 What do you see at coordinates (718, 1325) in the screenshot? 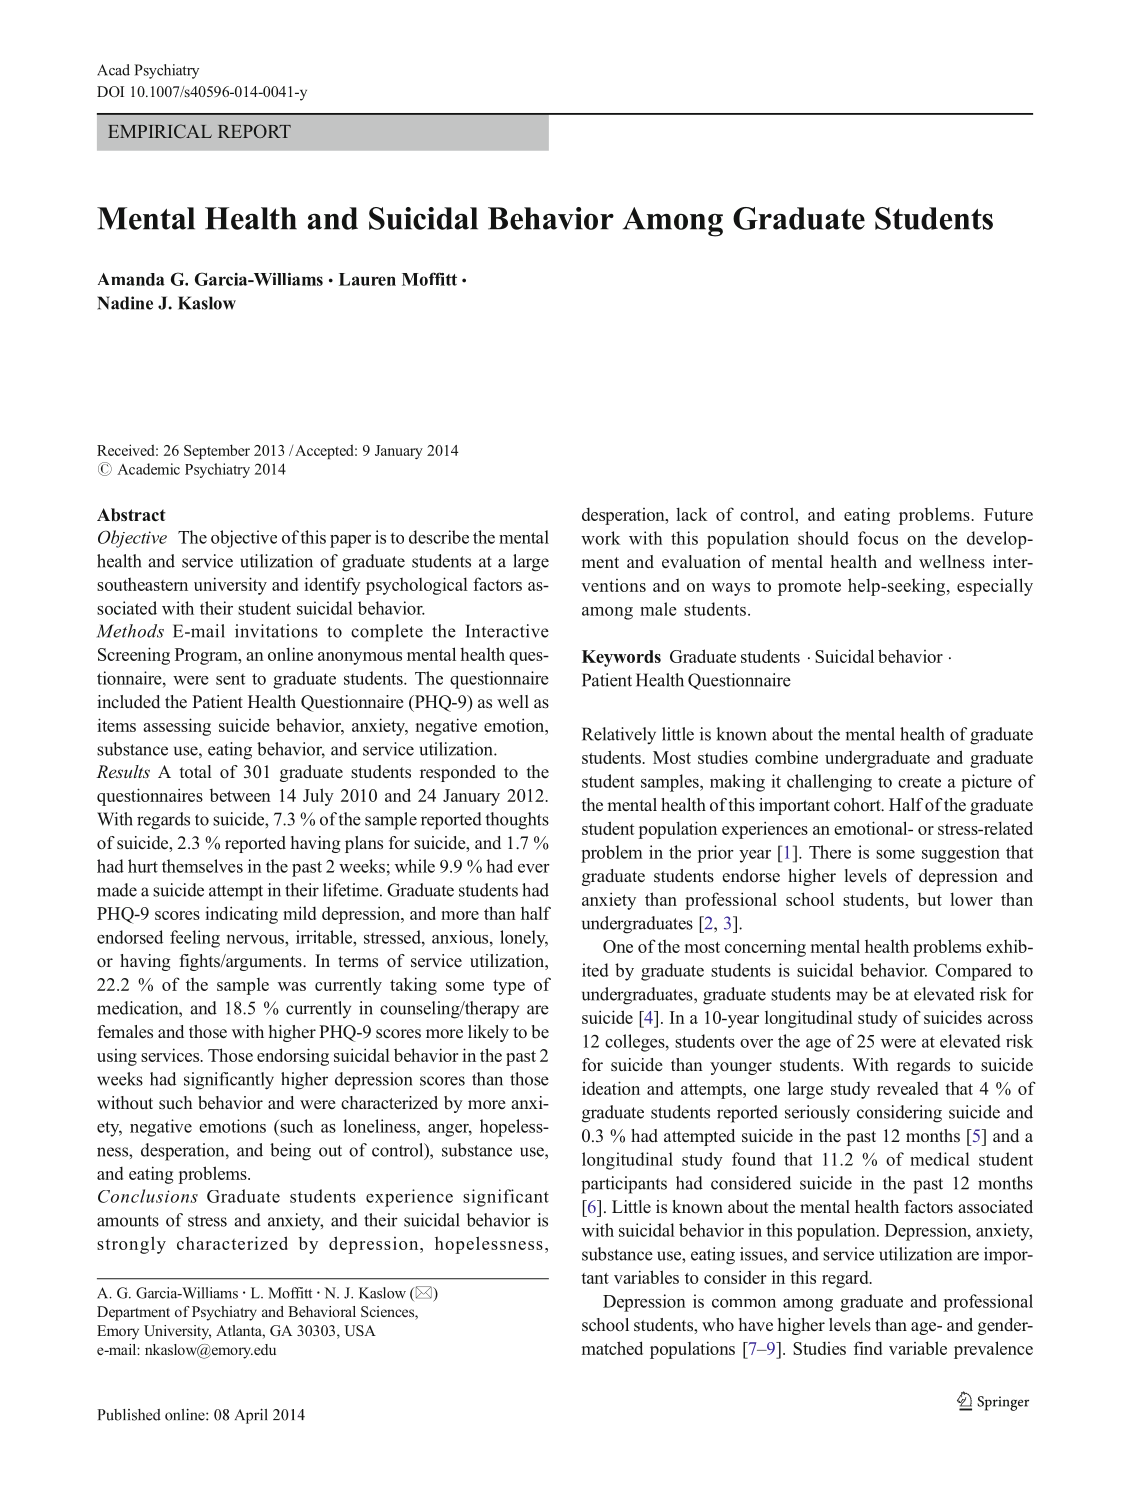
I see `who` at bounding box center [718, 1325].
